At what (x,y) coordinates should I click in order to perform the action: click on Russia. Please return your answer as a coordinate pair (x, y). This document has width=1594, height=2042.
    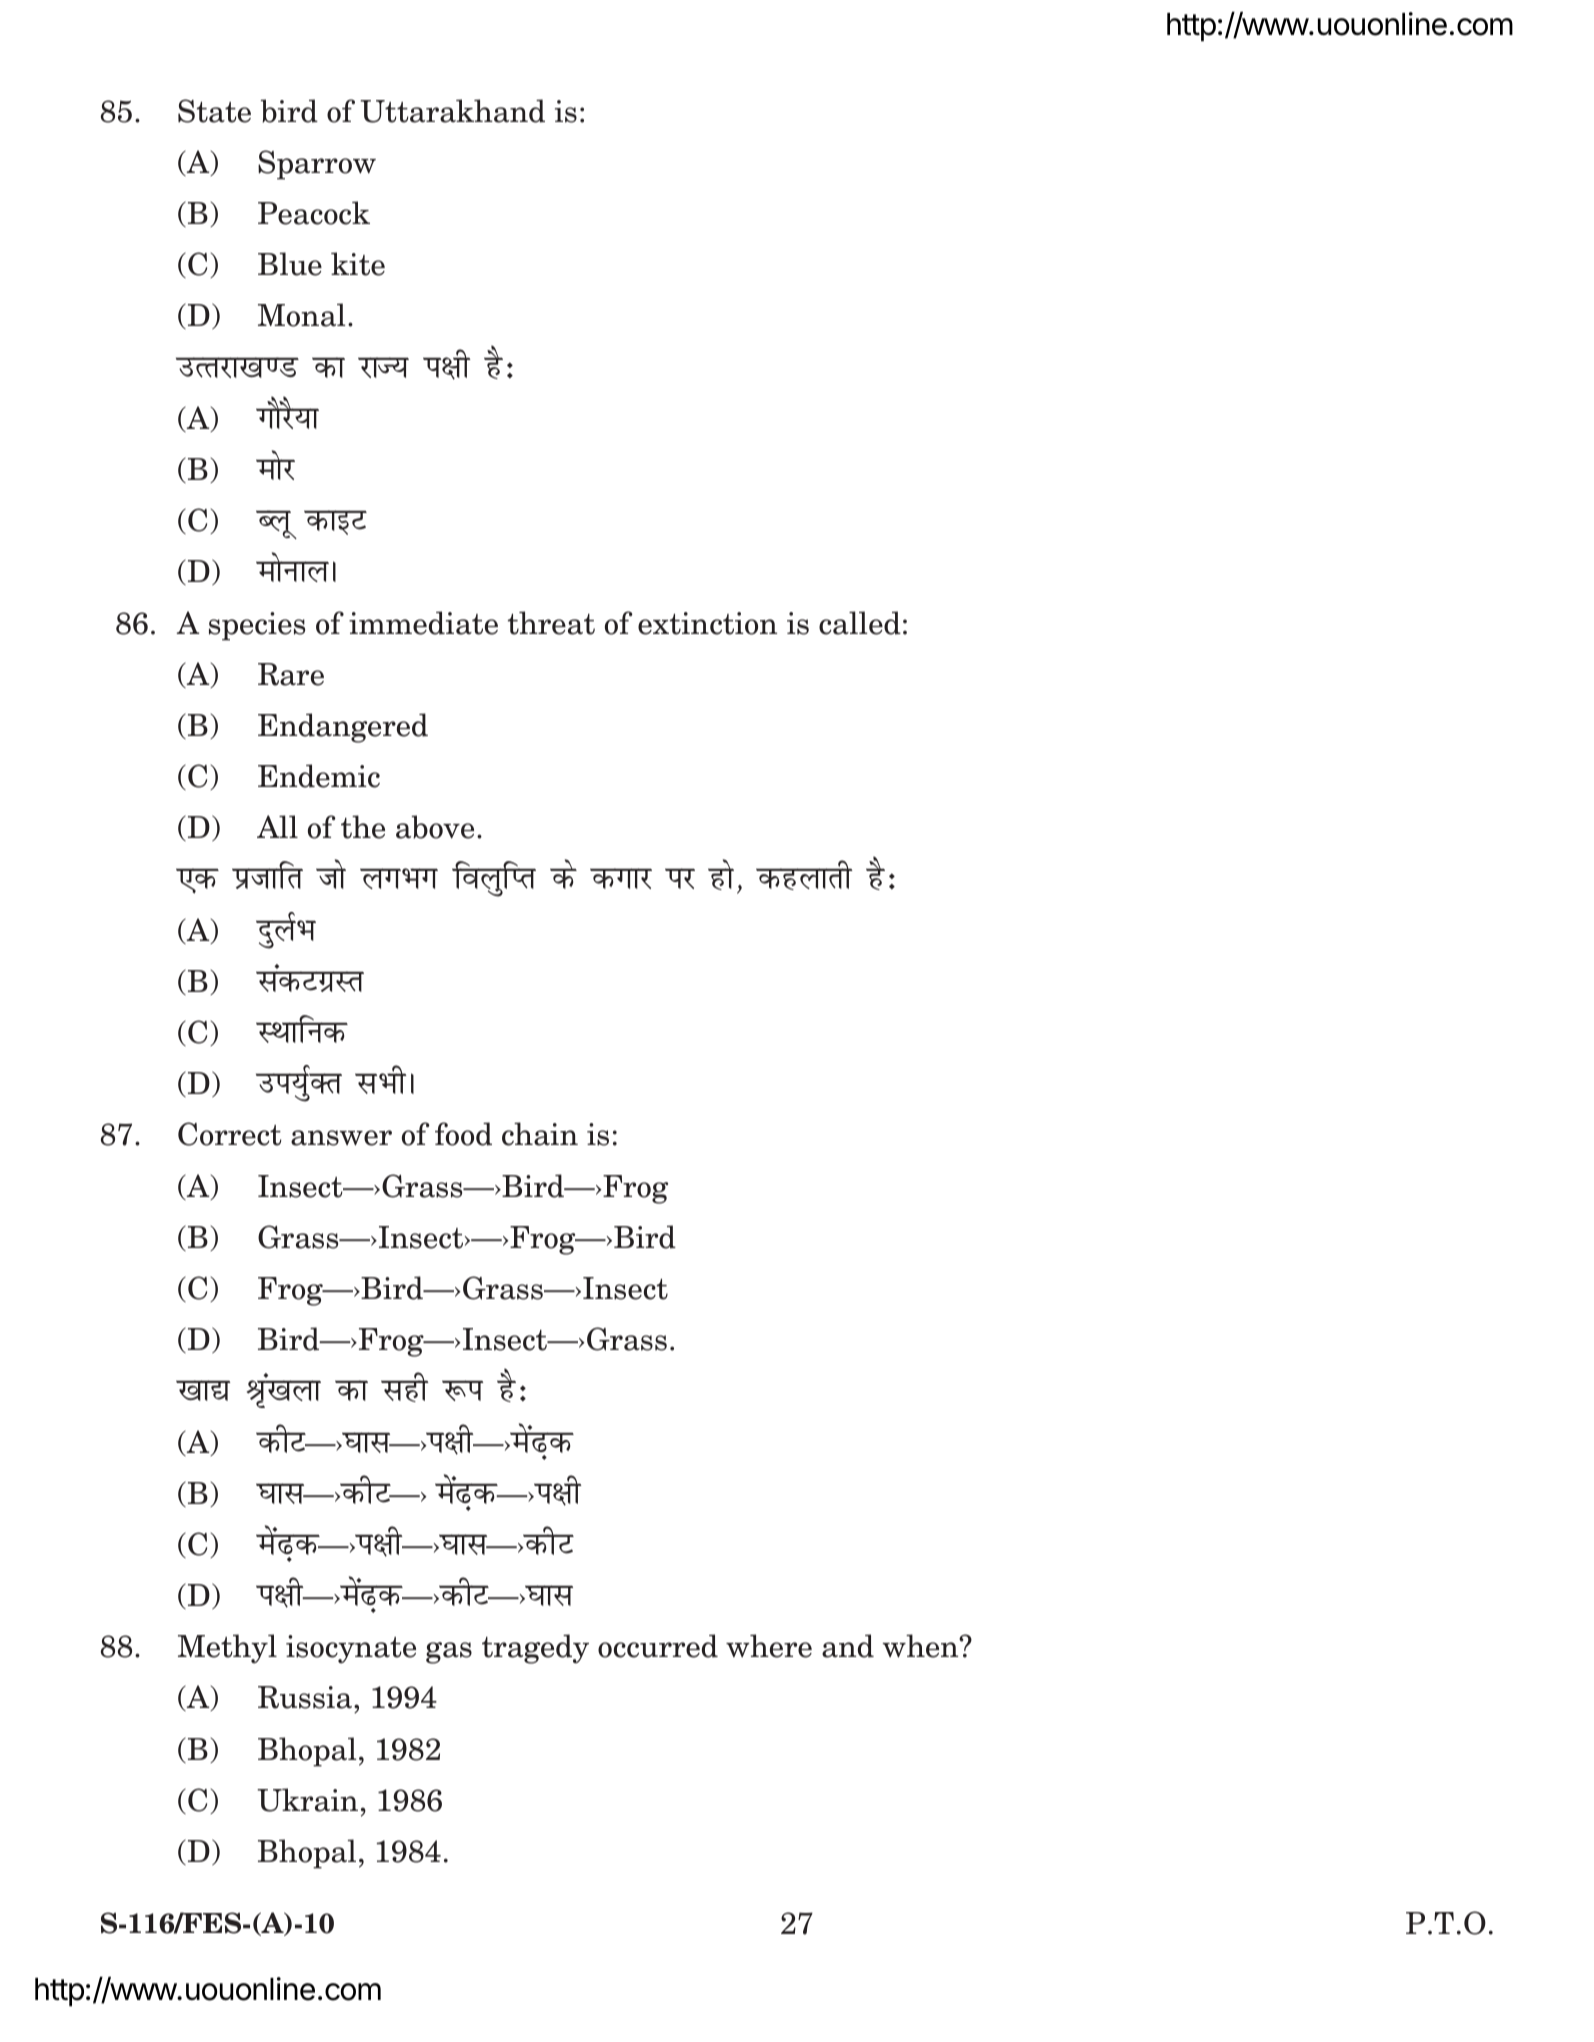
    Looking at the image, I should click on (306, 1697).
